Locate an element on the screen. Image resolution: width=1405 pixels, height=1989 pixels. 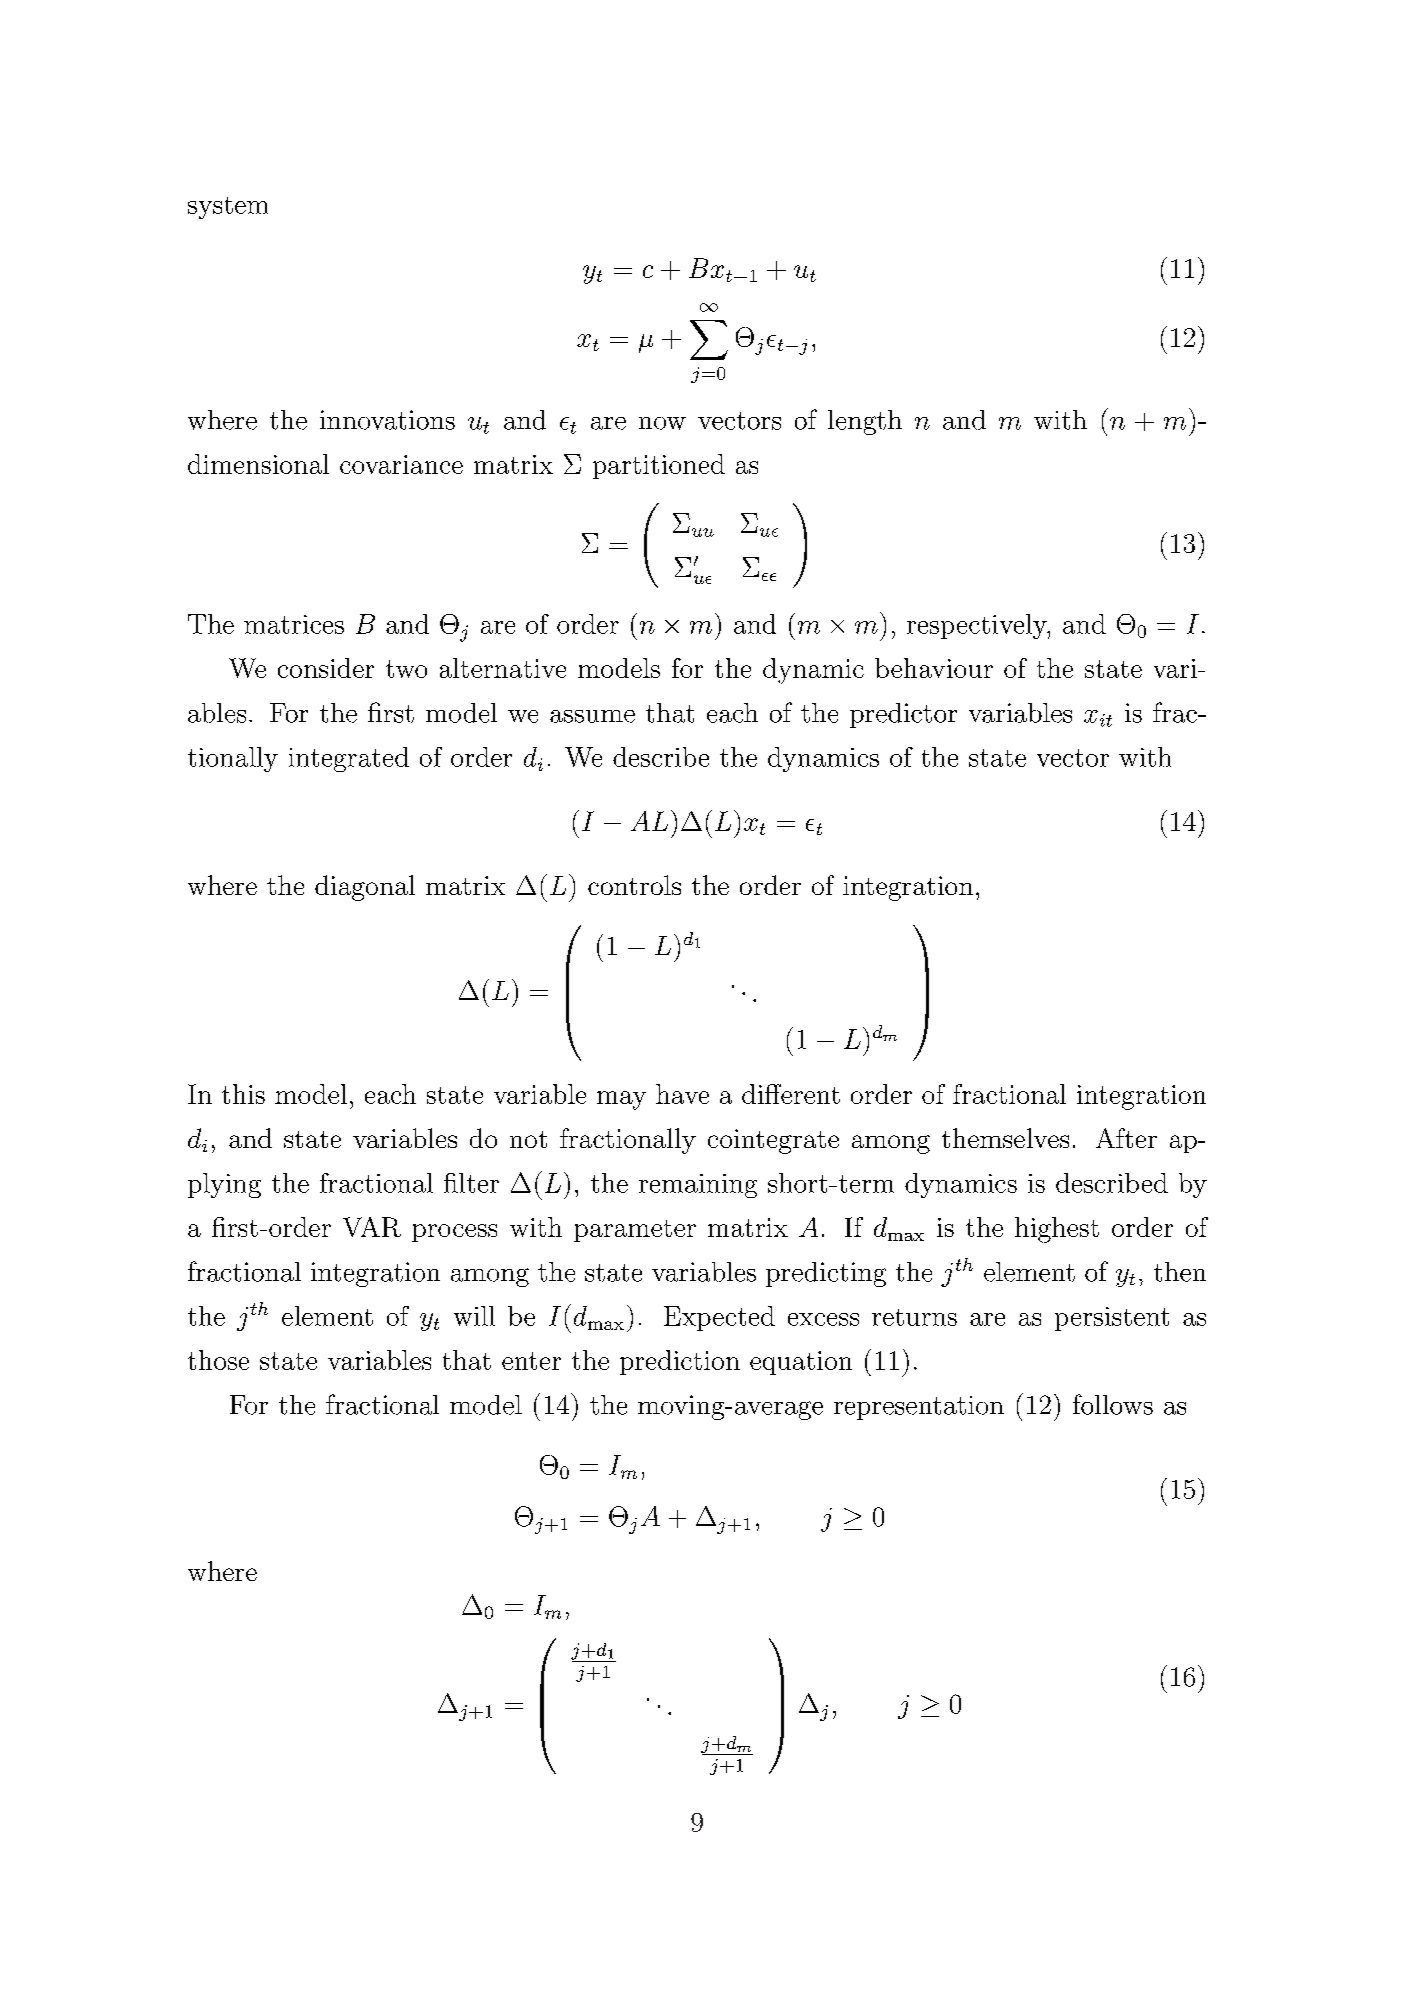
have is located at coordinates (682, 1094).
